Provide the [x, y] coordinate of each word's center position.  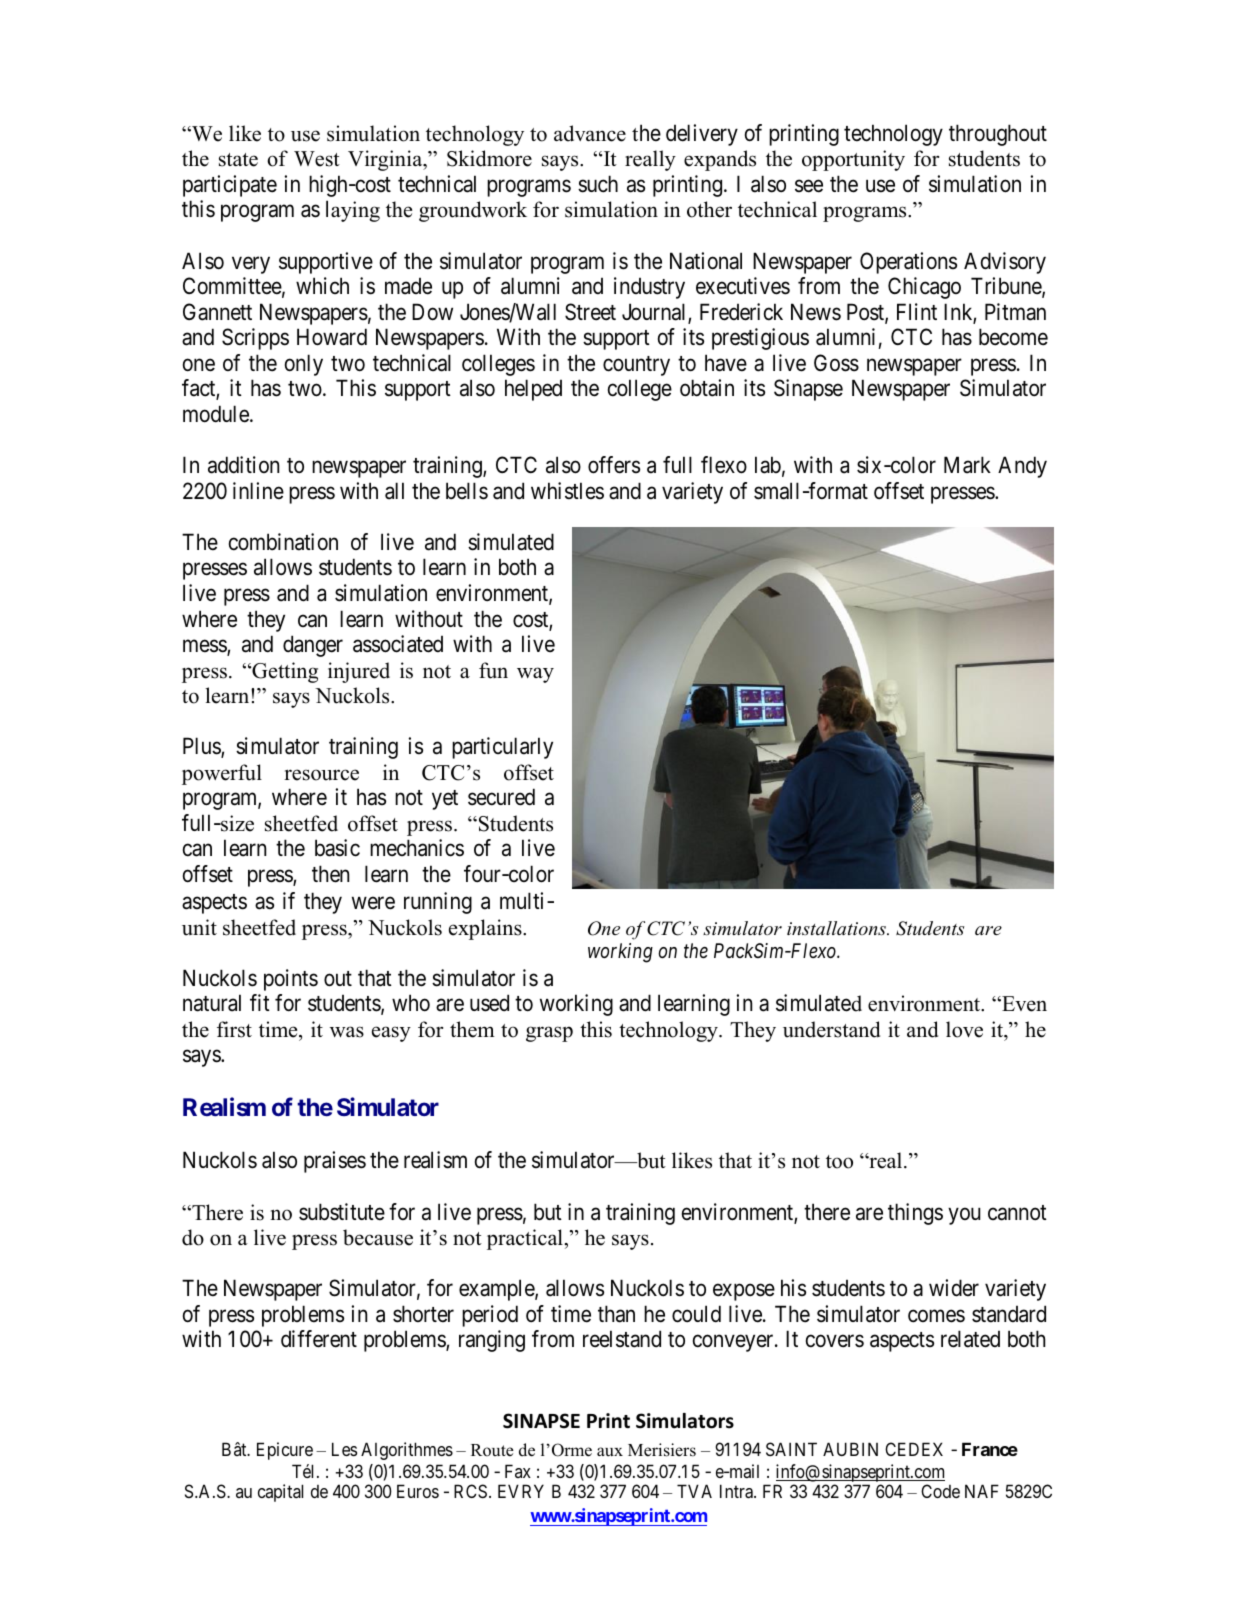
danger [313, 646]
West [317, 159]
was [347, 1032]
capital [280, 1493]
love [964, 1029]
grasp [549, 1034]
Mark [967, 465]
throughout [998, 135]
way [535, 675]
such [598, 184]
